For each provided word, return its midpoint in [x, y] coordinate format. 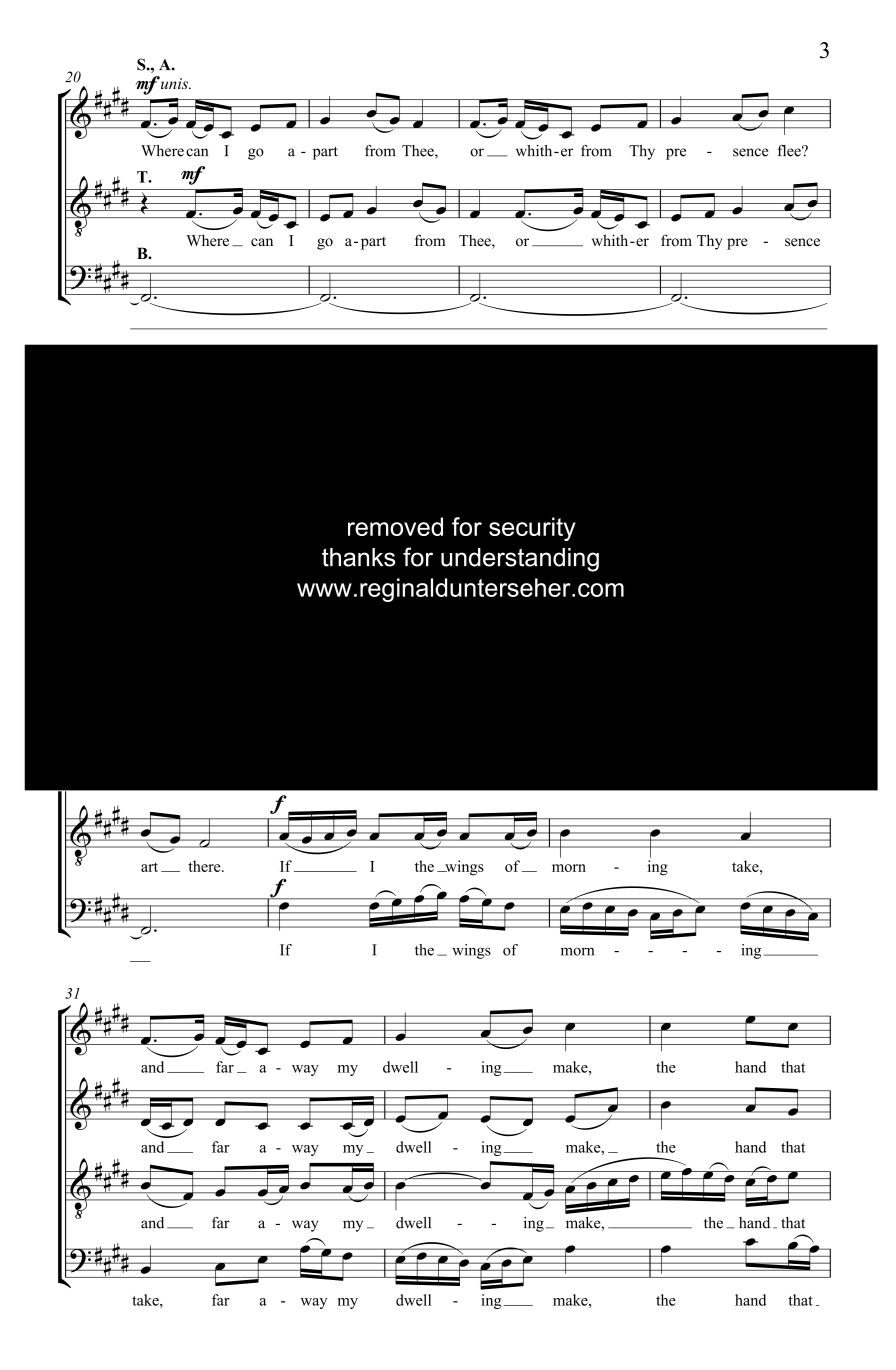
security [532, 529]
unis [176, 83]
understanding [520, 560]
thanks [358, 557]
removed [395, 526]
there [205, 866]
